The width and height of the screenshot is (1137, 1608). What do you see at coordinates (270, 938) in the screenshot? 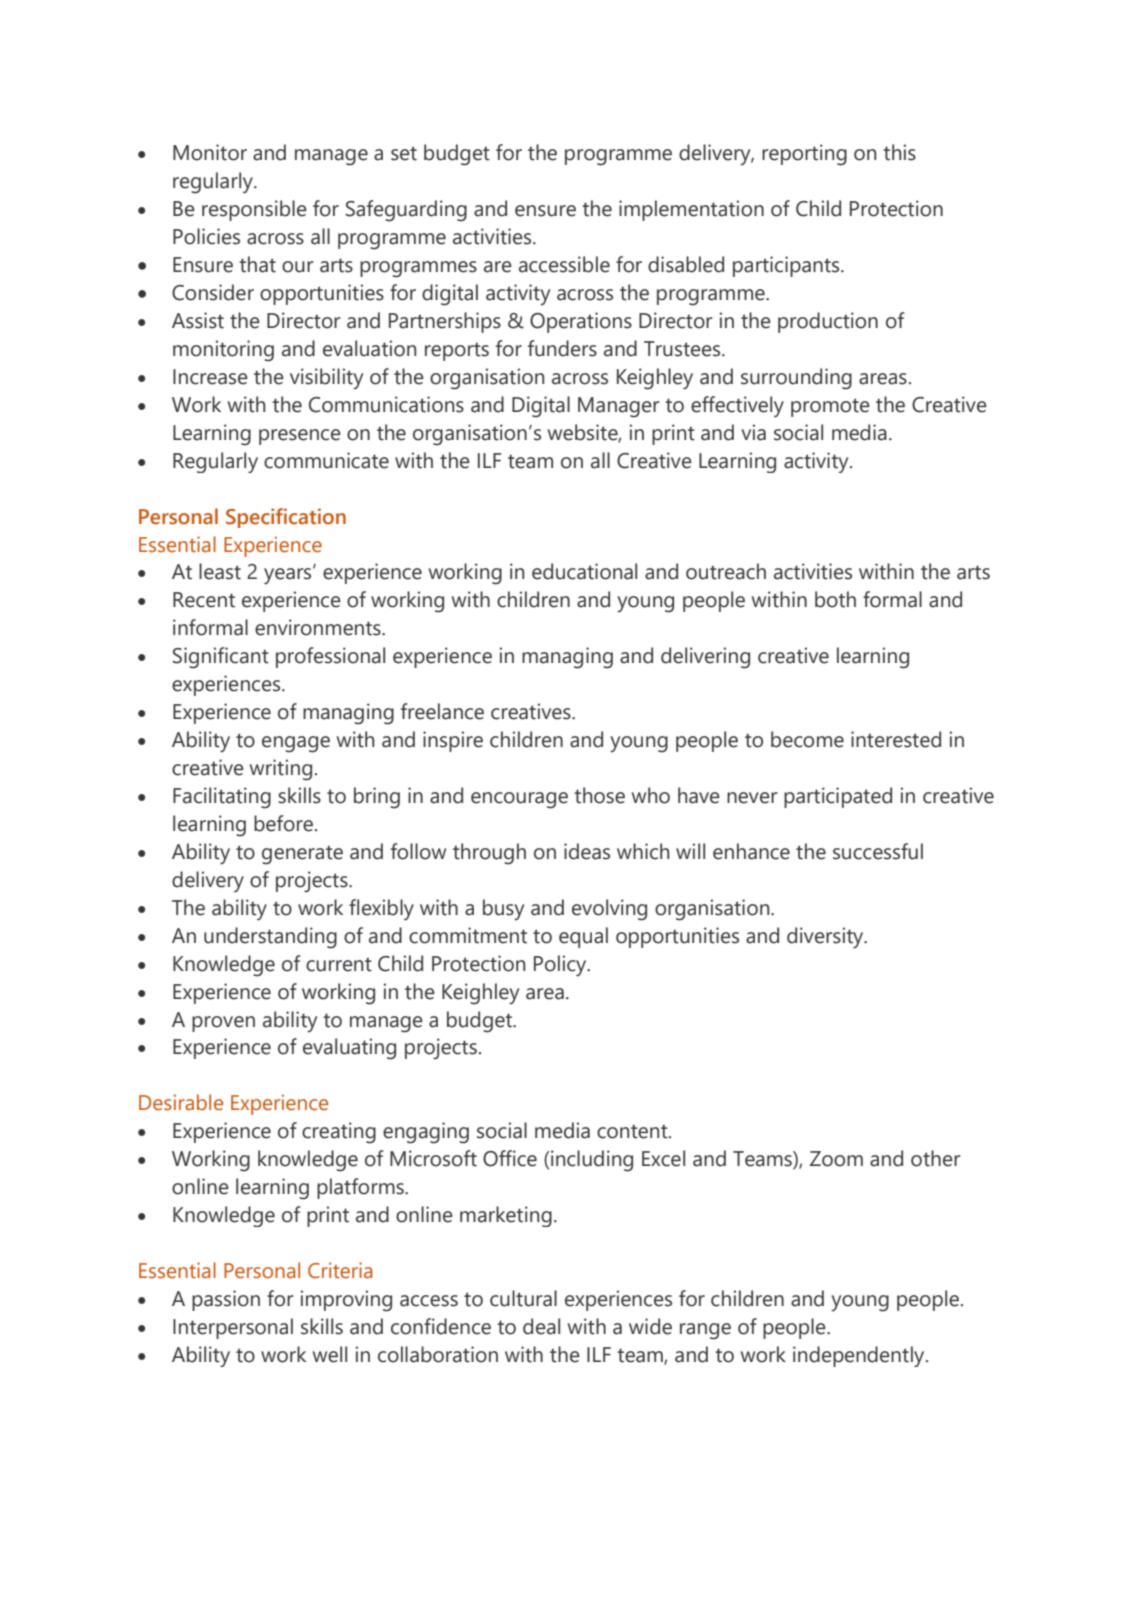
I see `understanding` at bounding box center [270, 938].
